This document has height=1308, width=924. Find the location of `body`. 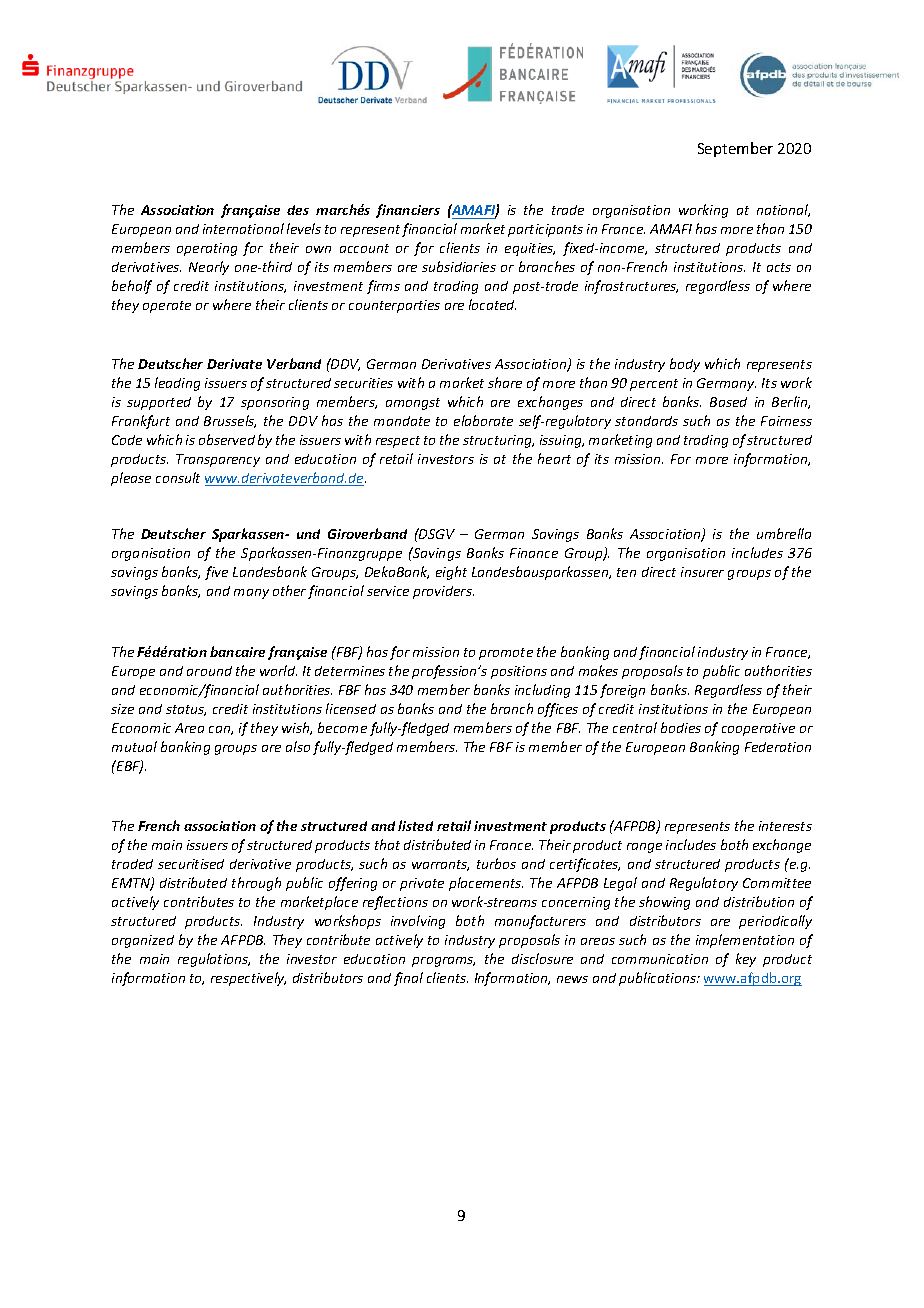

body is located at coordinates (685, 365).
